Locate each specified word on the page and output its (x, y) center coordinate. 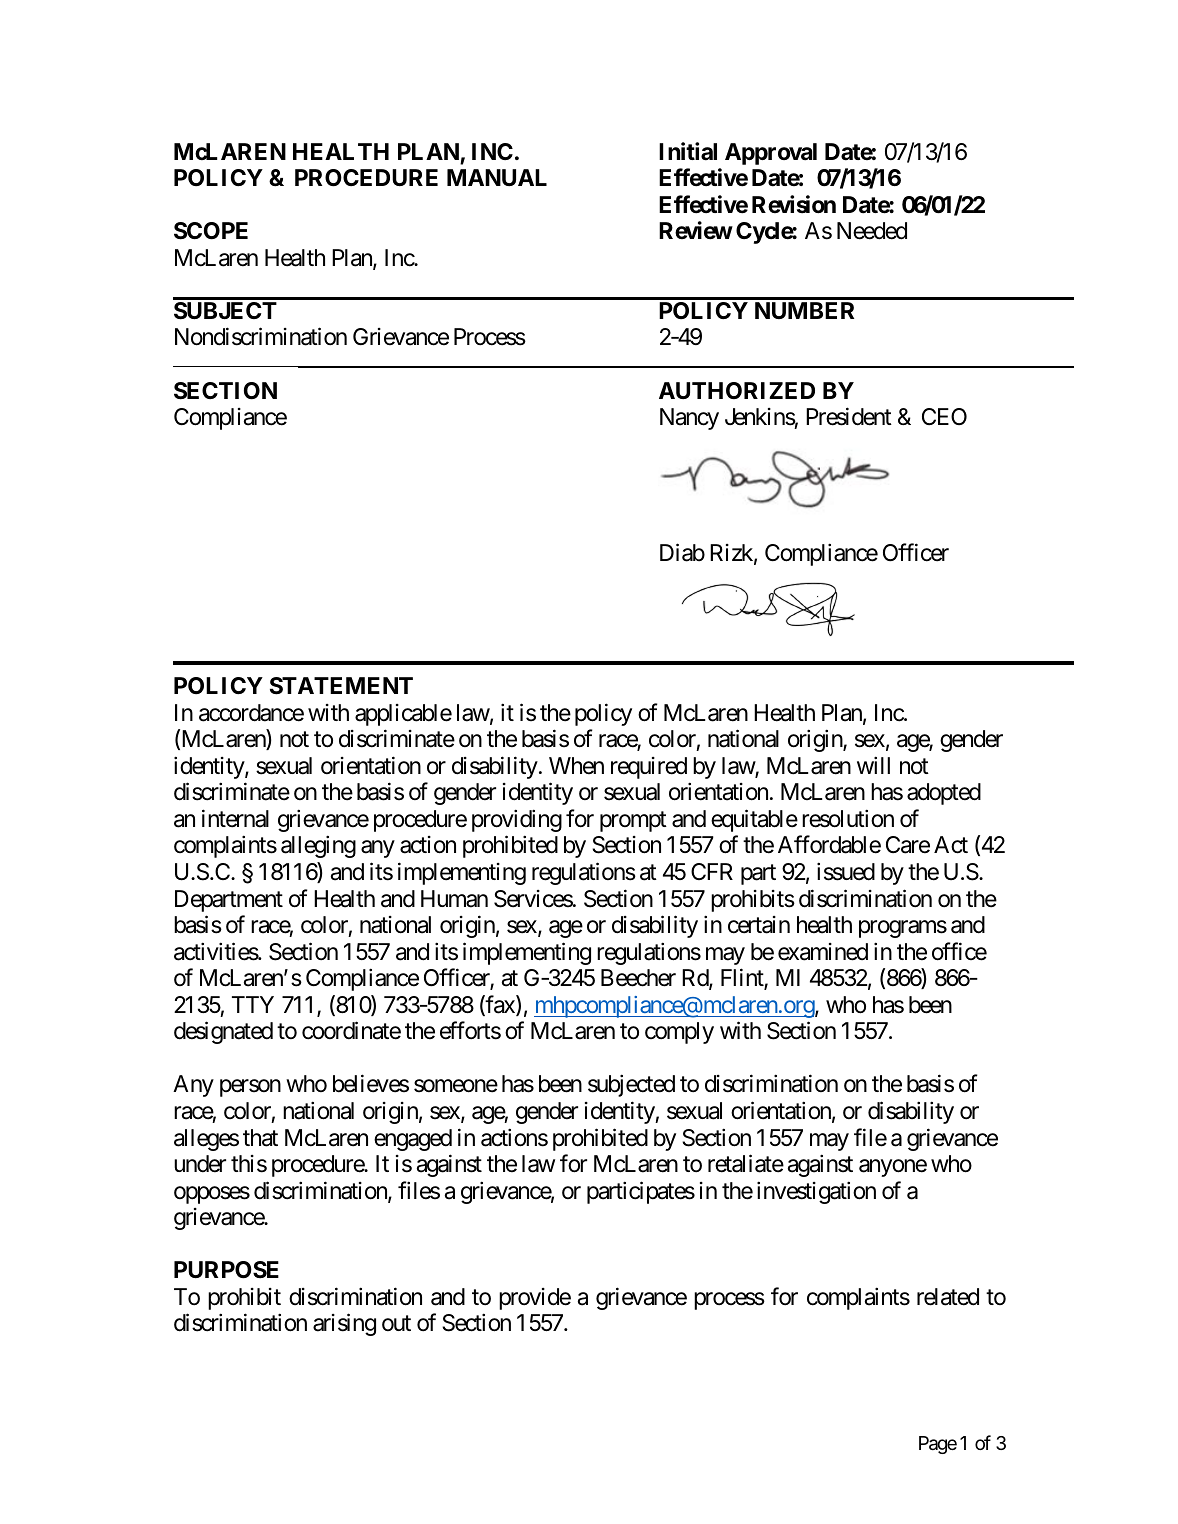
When (576, 766)
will (873, 765)
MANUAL (497, 177)
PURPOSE (226, 1270)
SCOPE (211, 231)
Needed (872, 231)
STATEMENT (341, 686)
